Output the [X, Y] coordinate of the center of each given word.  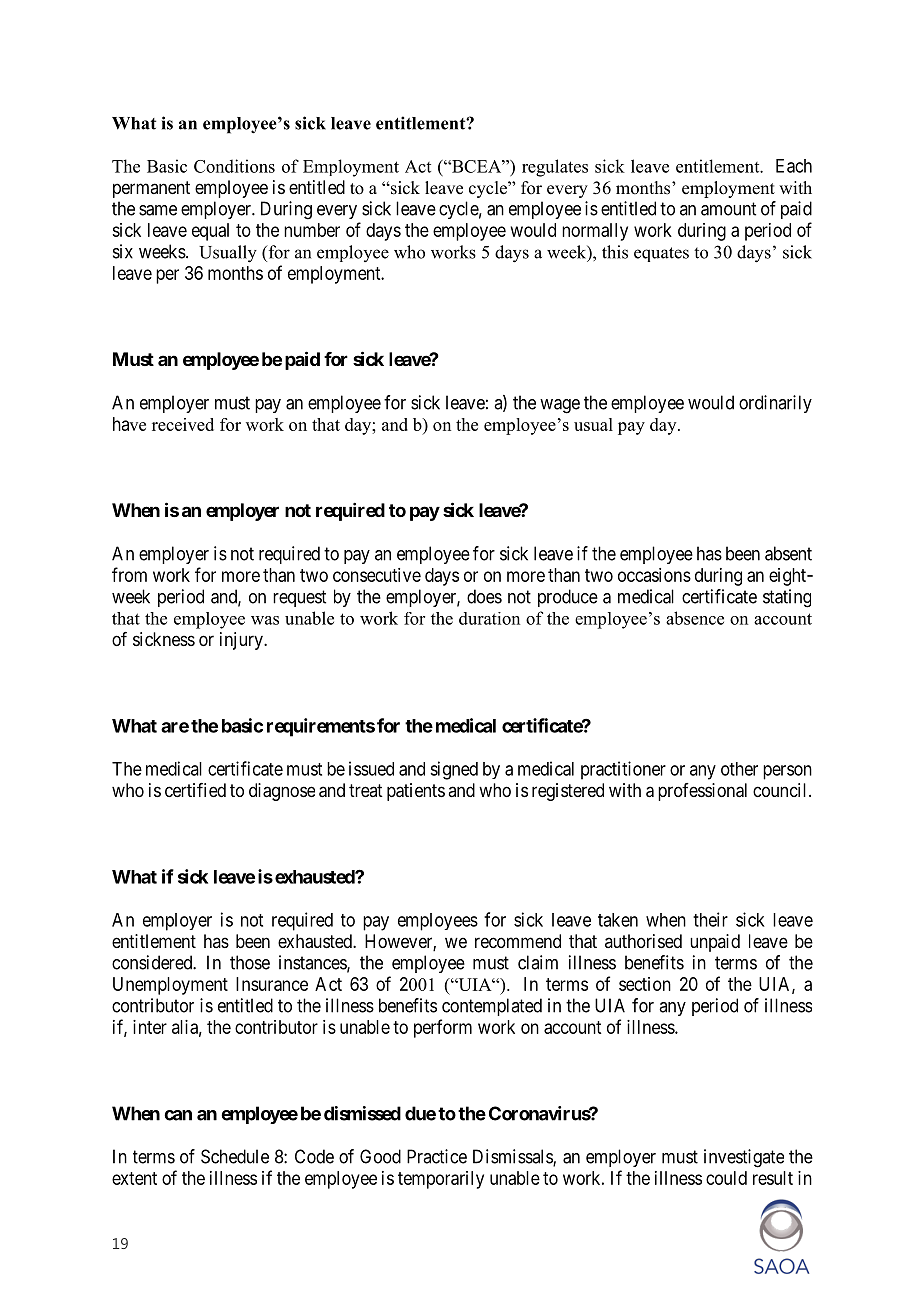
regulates [555, 168]
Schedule [235, 1156]
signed [454, 770]
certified [195, 790]
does [484, 596]
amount [728, 209]
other [739, 769]
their [710, 919]
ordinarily [775, 404]
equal [210, 232]
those [250, 962]
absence [695, 618]
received [183, 424]
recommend [518, 941]
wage [560, 406]
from [129, 574]
